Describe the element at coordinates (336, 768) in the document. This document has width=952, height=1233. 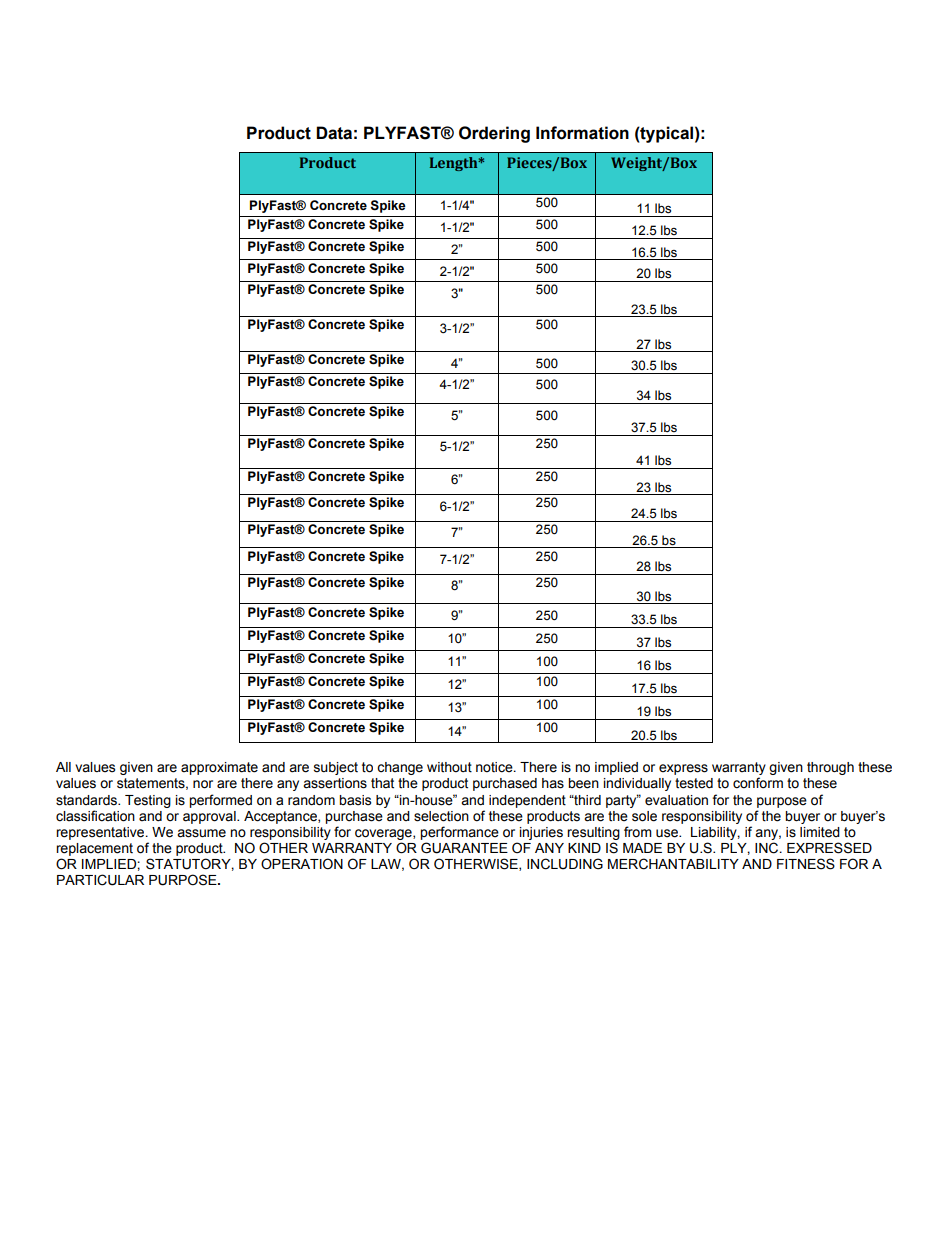
I see `subject` at that location.
